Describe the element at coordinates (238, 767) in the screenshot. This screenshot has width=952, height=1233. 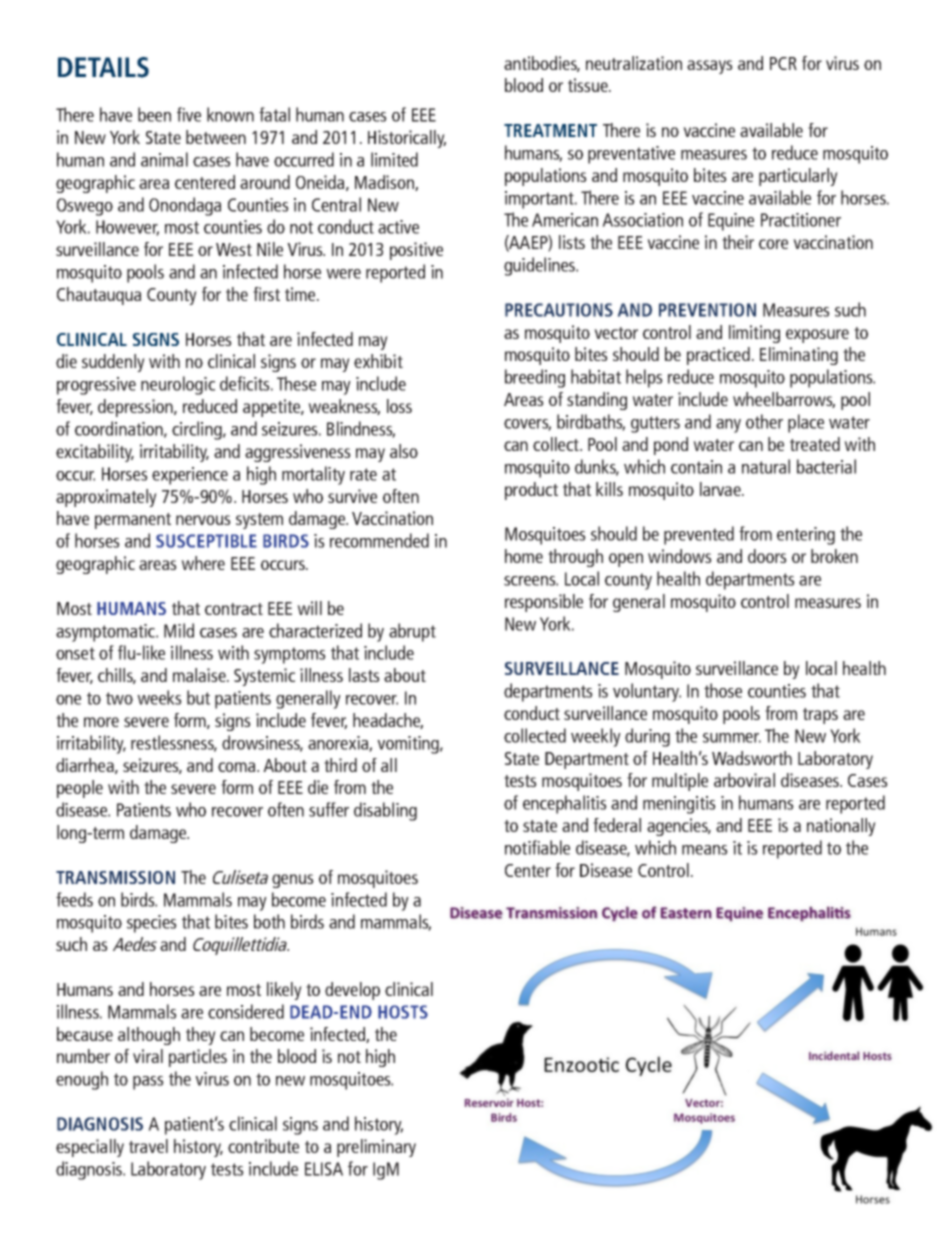
I see `coma` at that location.
